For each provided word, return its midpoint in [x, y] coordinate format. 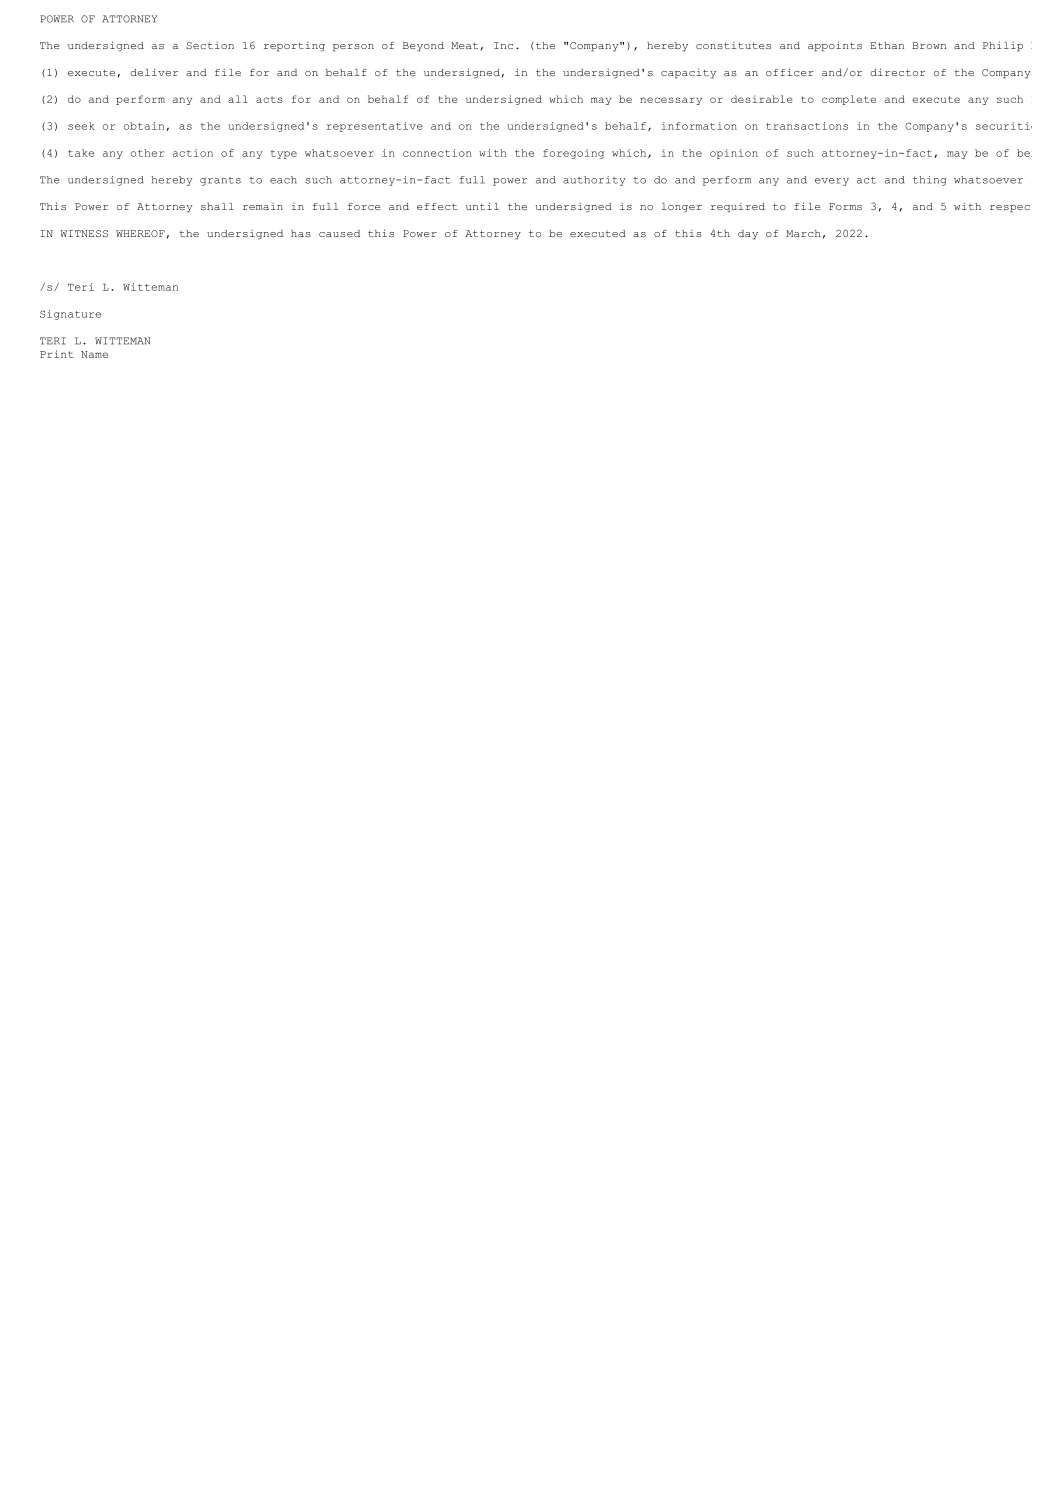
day [748, 235]
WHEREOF [140, 233]
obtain [145, 126]
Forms [845, 206]
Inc [503, 45]
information [699, 126]
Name [94, 354]
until [482, 206]
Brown [929, 45]
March [803, 233]
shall [217, 206]
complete [849, 100]
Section [210, 45]
